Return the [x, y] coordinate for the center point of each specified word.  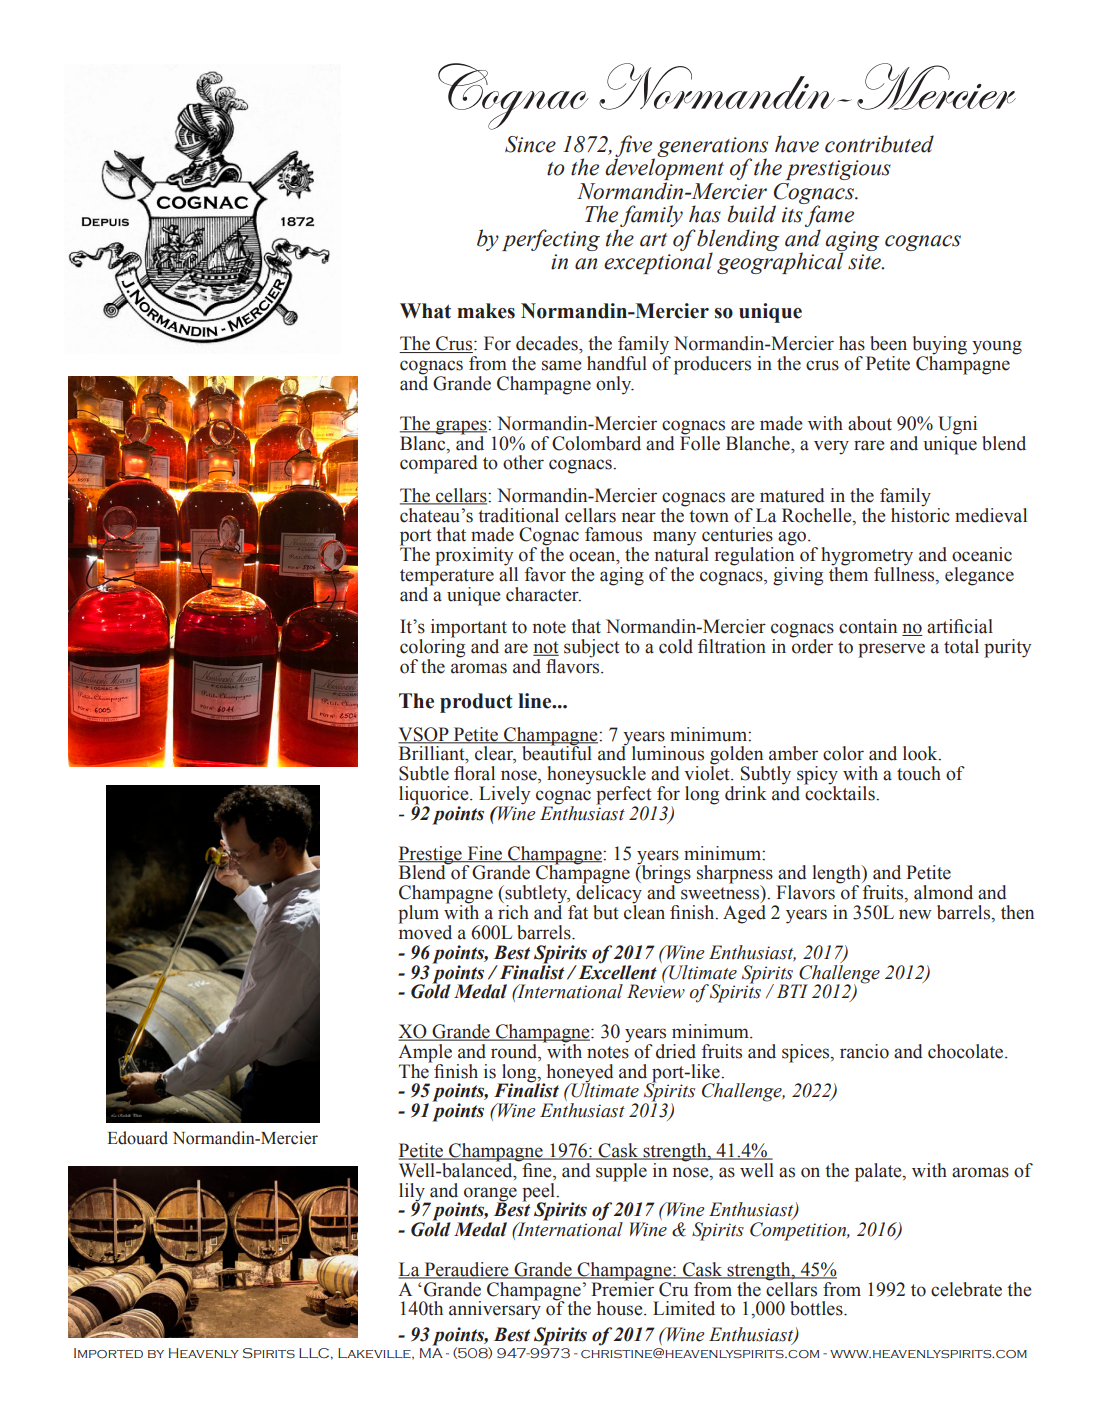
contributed [879, 144]
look [921, 753]
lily [413, 1193]
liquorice [435, 796]
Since [530, 144]
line [536, 701]
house [621, 1308]
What [425, 311]
